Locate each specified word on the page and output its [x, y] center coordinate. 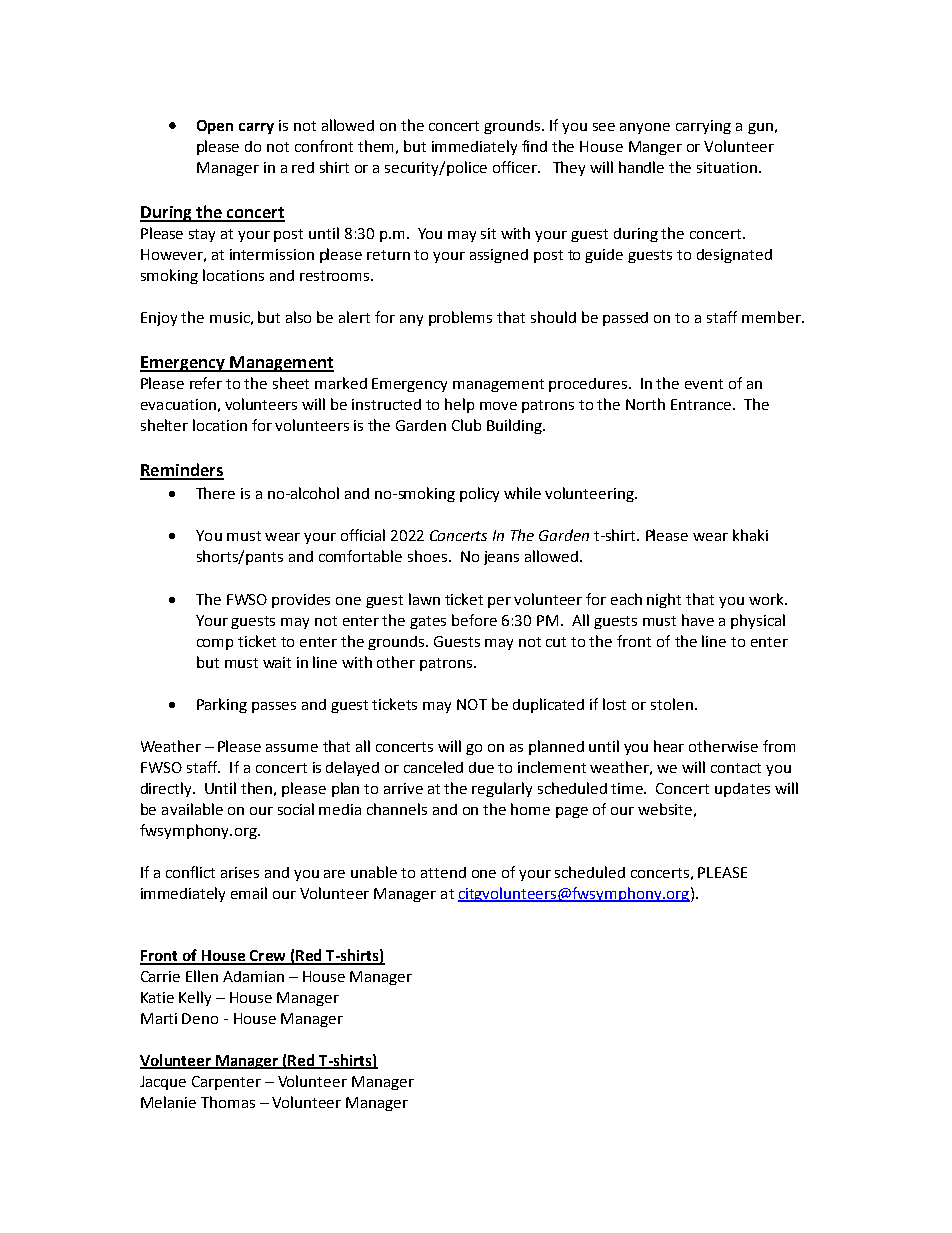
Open [215, 127]
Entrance [702, 404]
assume [292, 748]
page [572, 812]
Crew [267, 957]
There [215, 493]
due [481, 767]
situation [727, 167]
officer [516, 167]
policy [479, 494]
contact [736, 768]
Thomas [228, 1102]
